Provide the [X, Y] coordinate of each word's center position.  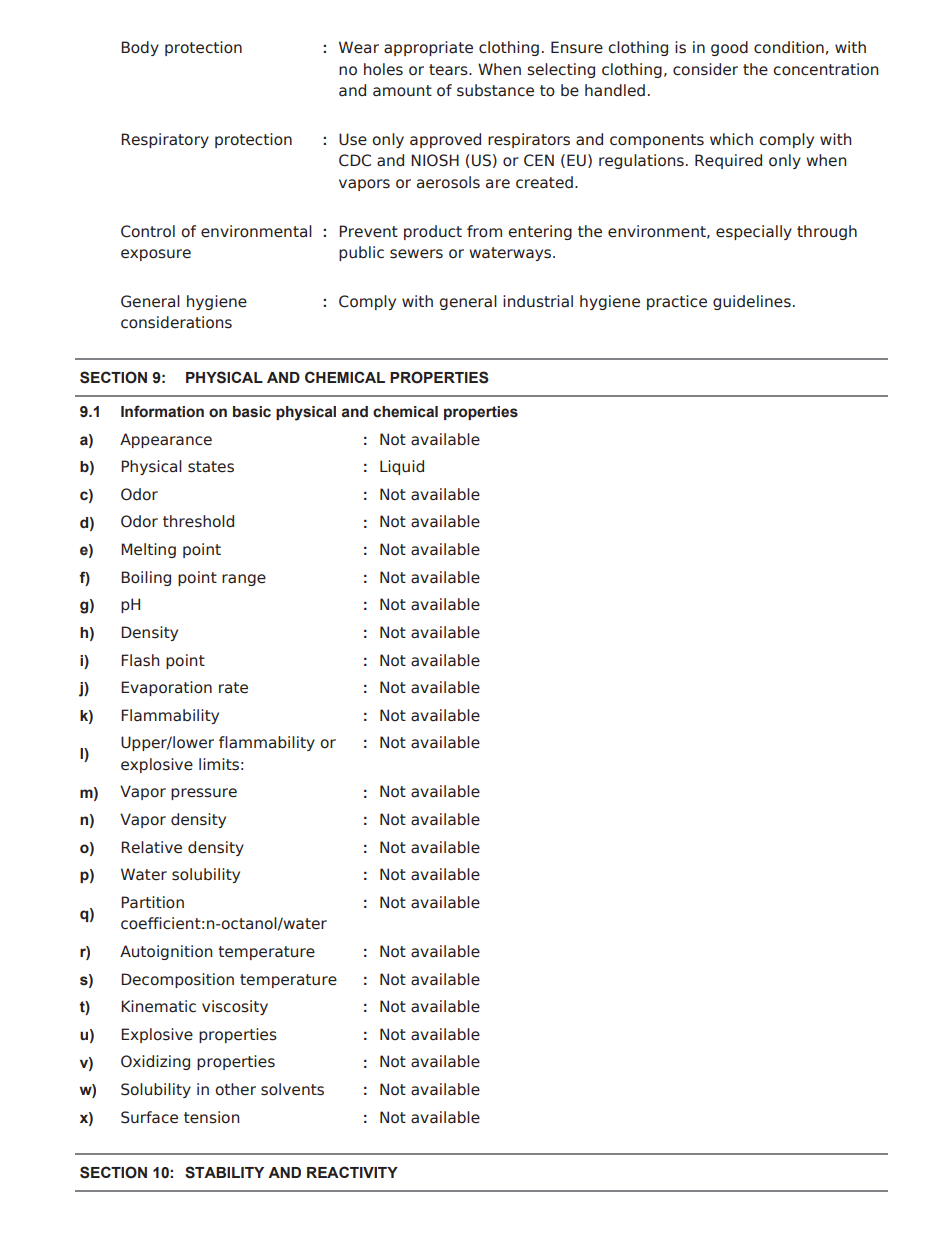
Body [140, 48]
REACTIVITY [352, 1172]
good [729, 48]
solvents [292, 1089]
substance [495, 90]
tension [211, 1117]
